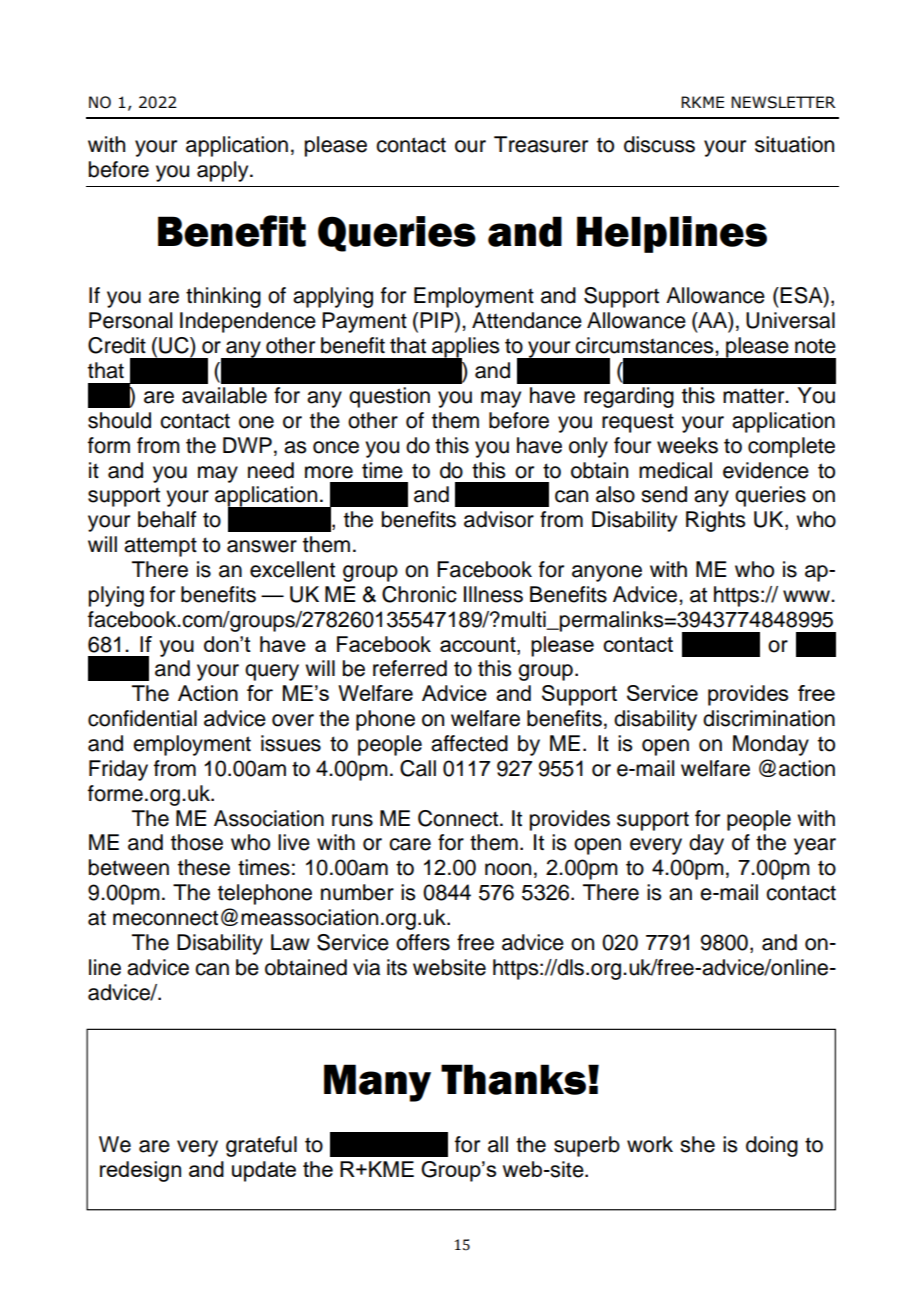  What do you see at coordinates (261, 1146) in the screenshot?
I see `grateful` at bounding box center [261, 1146].
